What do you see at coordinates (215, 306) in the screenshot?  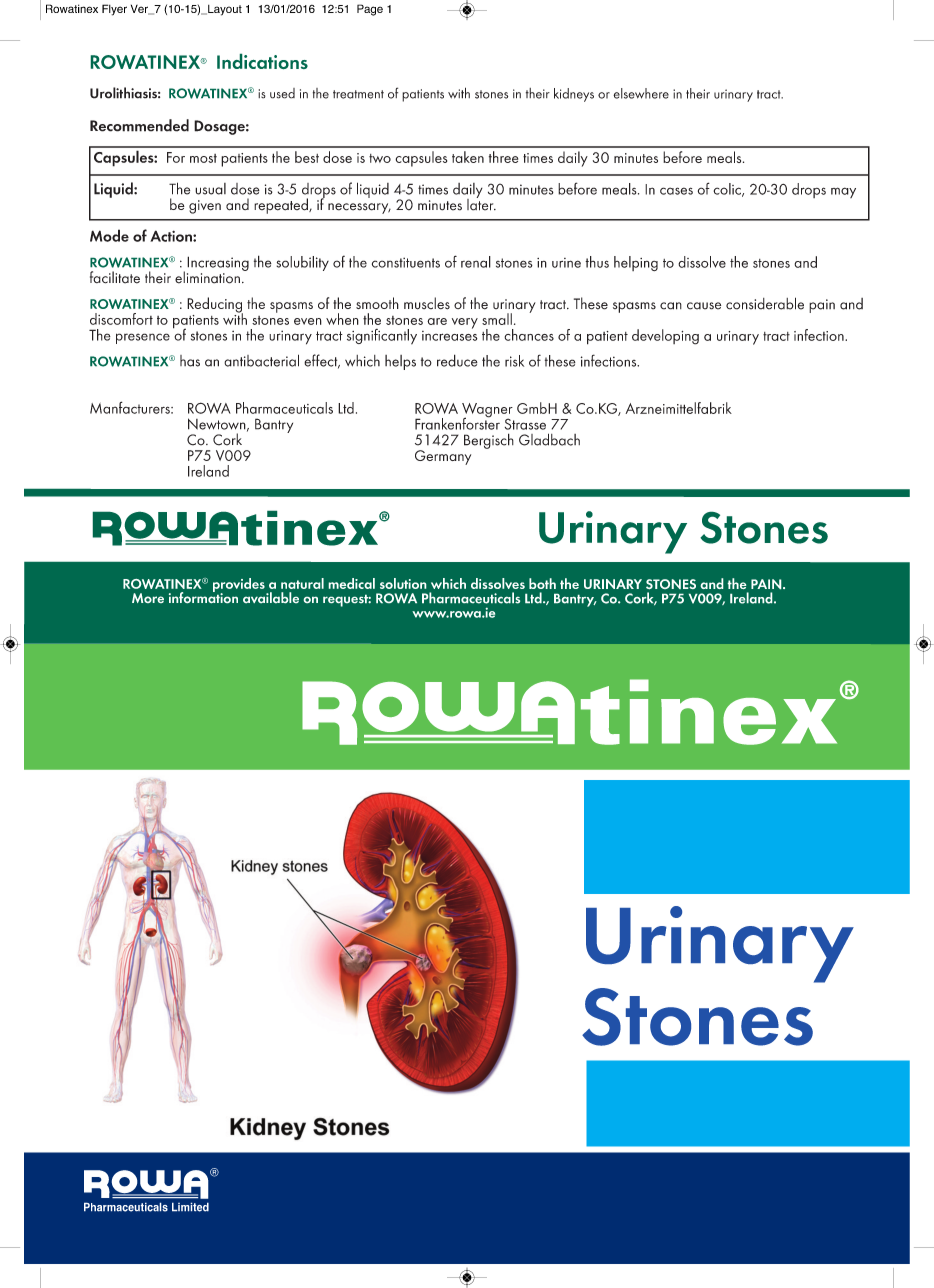 I see `Reducing` at bounding box center [215, 306].
